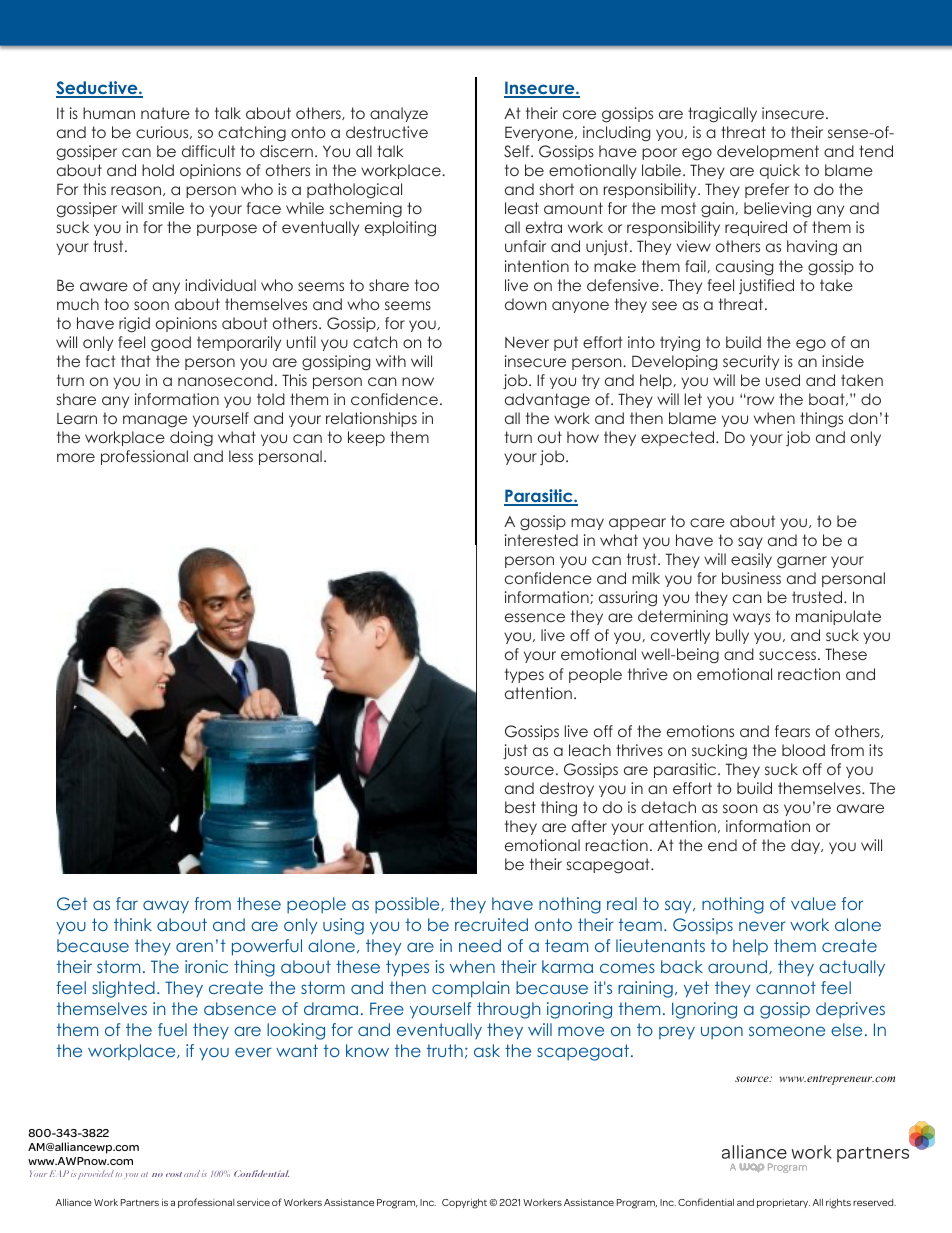 The width and height of the screenshot is (952, 1233). Describe the element at coordinates (399, 114) in the screenshot. I see `analyze` at that location.
